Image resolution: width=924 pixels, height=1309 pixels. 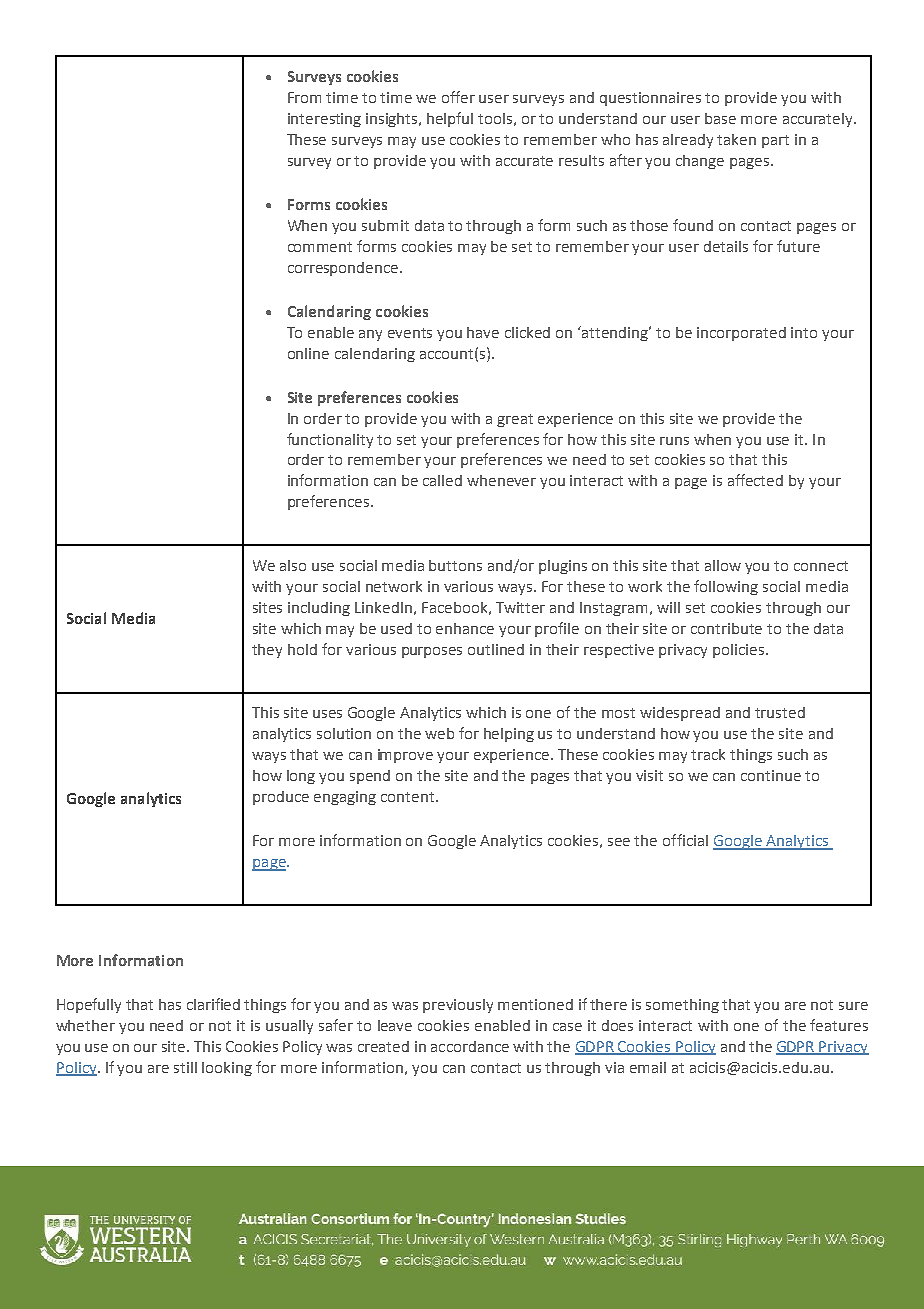 I want to click on incorporated, so click(x=741, y=334).
